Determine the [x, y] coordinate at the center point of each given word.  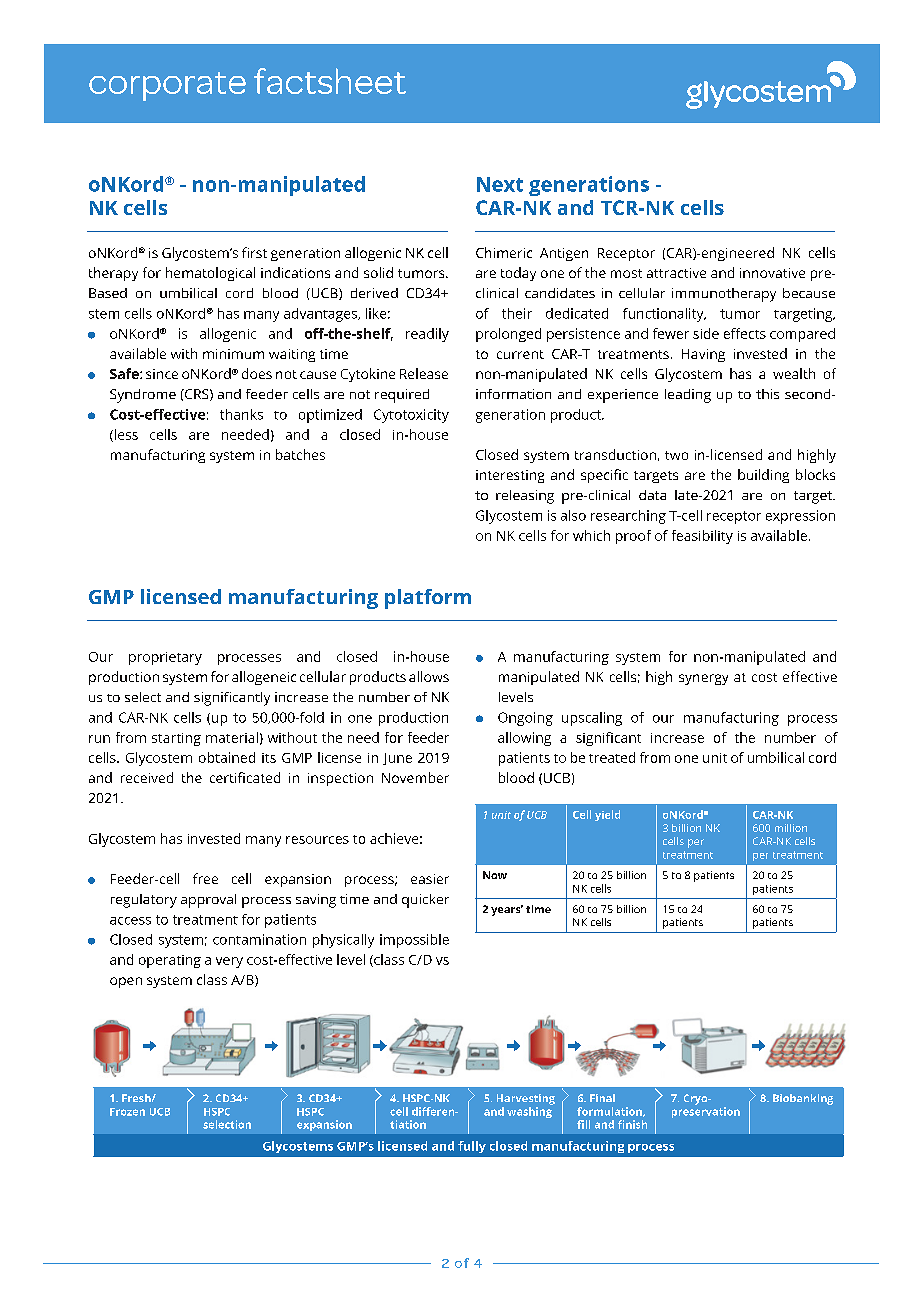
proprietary [165, 658]
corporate [167, 86]
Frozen [127, 1112]
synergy [703, 679]
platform [428, 599]
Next [500, 184]
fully [472, 1147]
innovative [772, 273]
